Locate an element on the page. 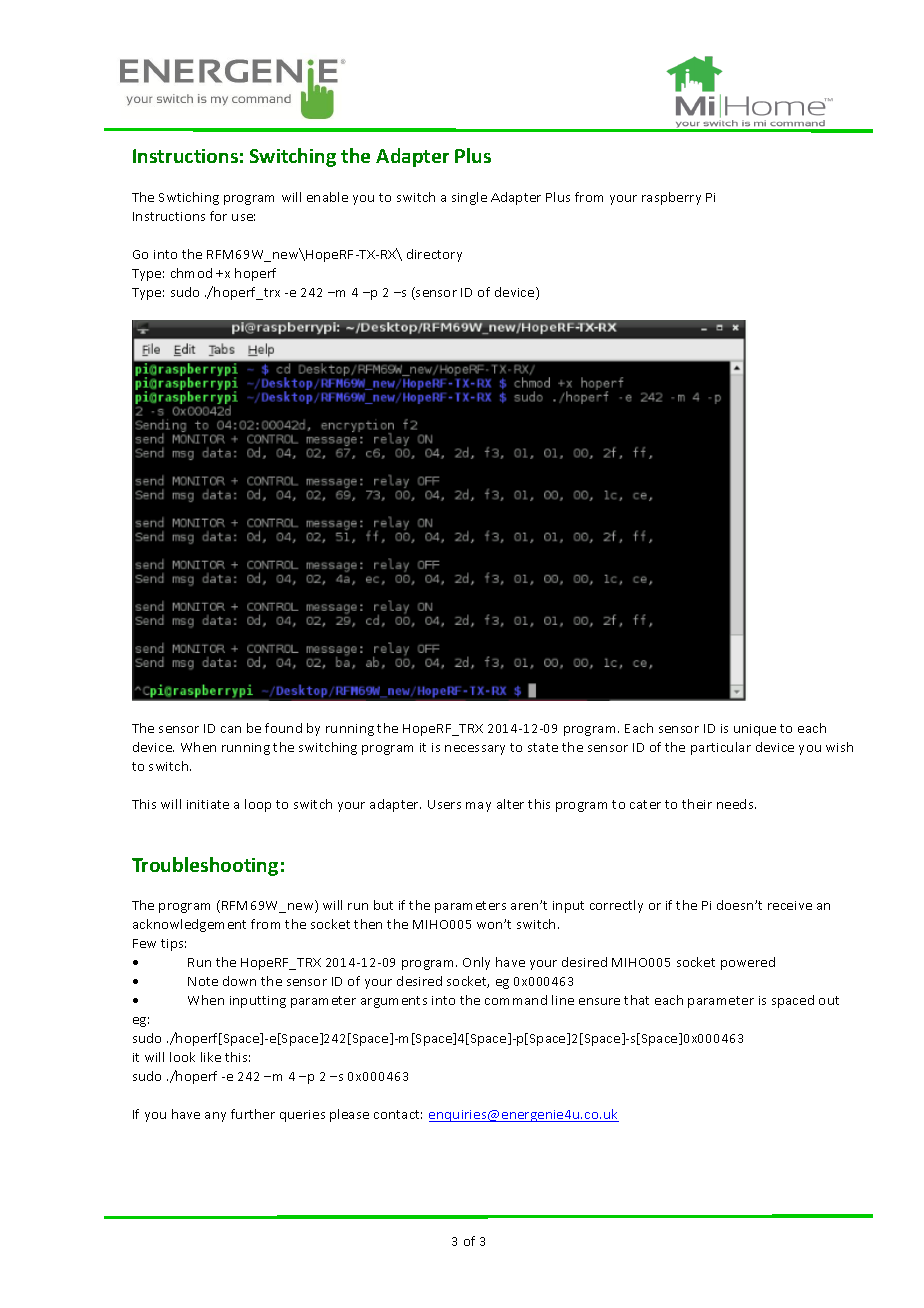 This page has height=1308, width=924. unique is located at coordinates (755, 730).
